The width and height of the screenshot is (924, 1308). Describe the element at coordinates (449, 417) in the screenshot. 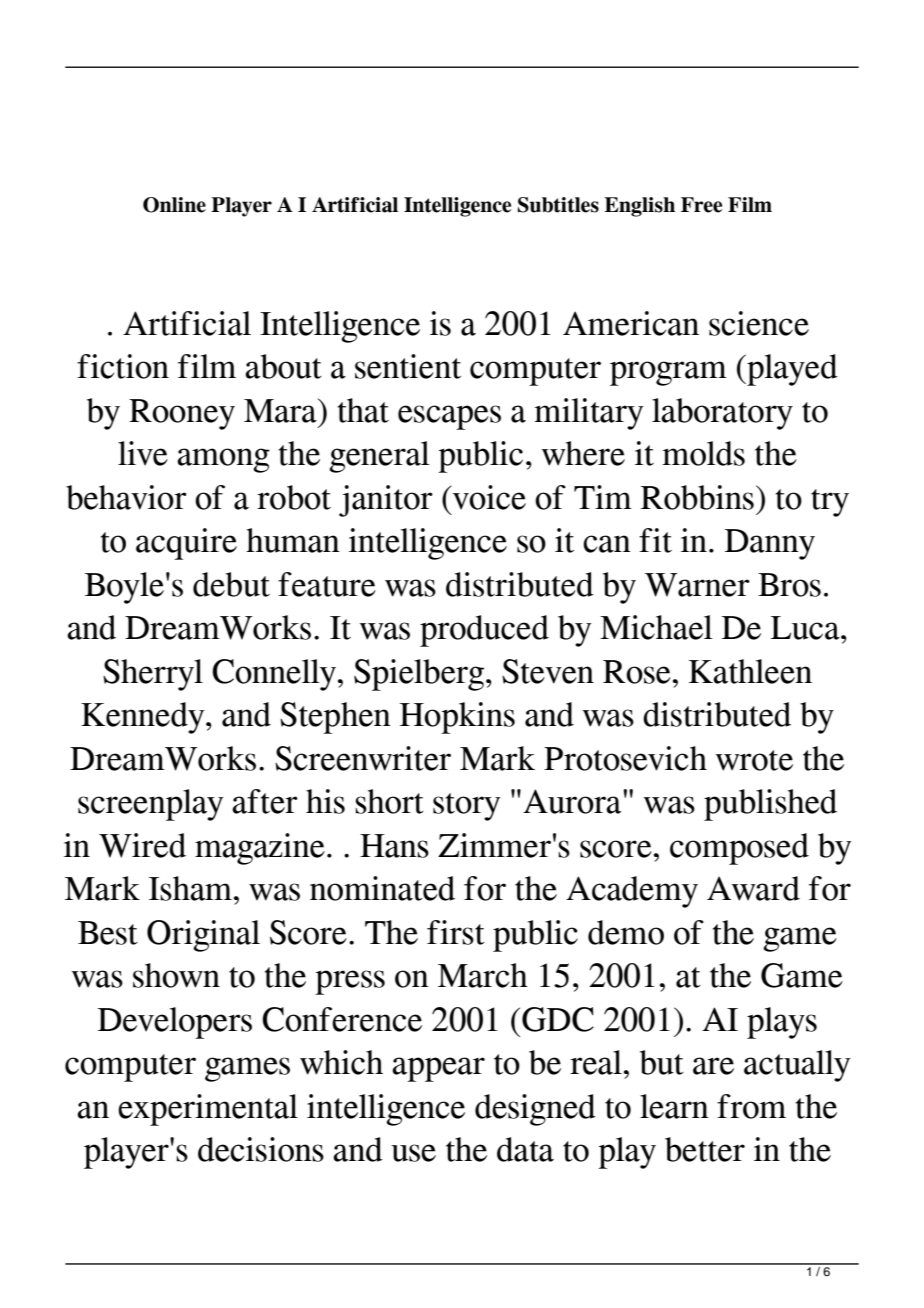

I see `escapes` at that location.
